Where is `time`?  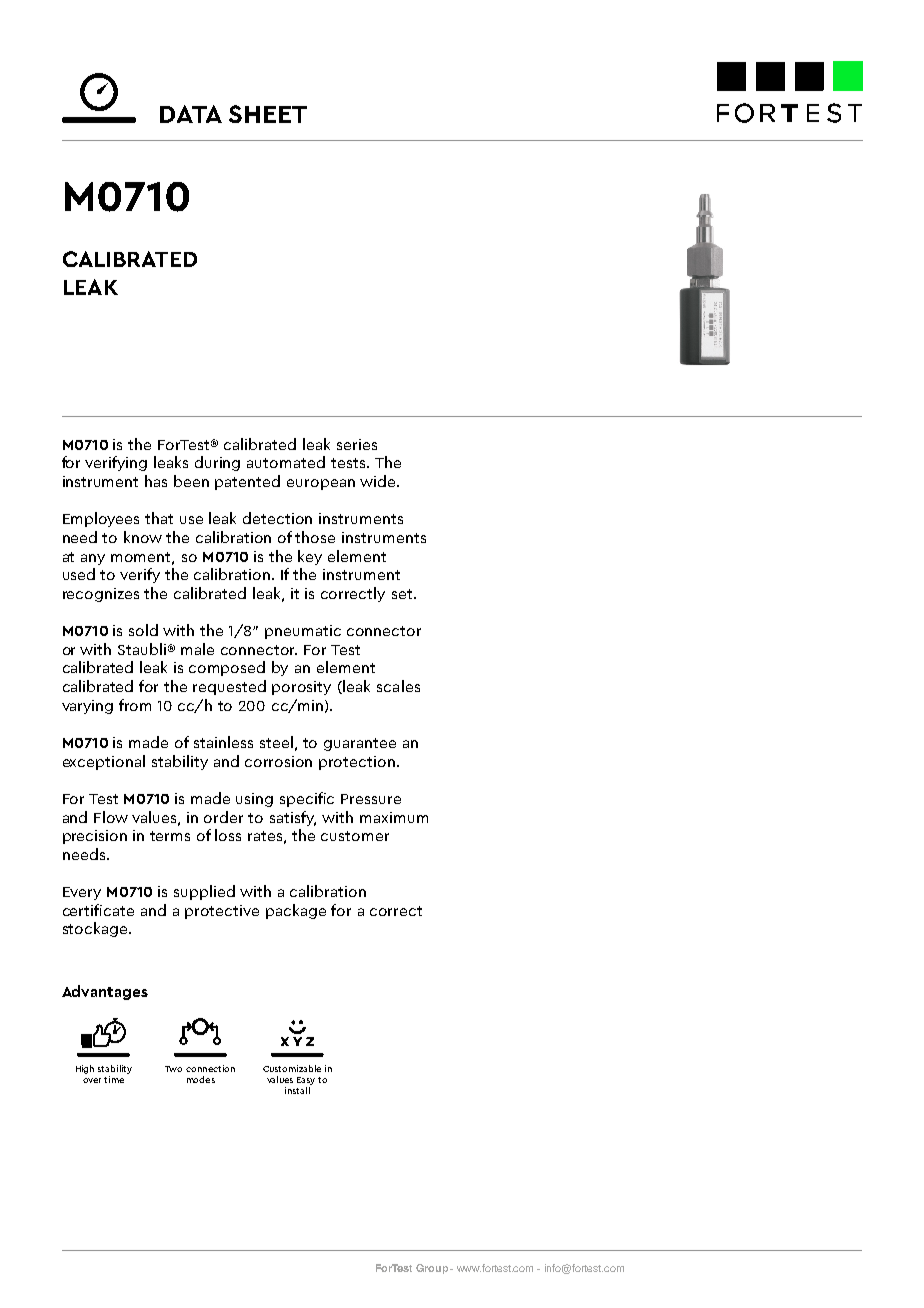 time is located at coordinates (114, 1079).
